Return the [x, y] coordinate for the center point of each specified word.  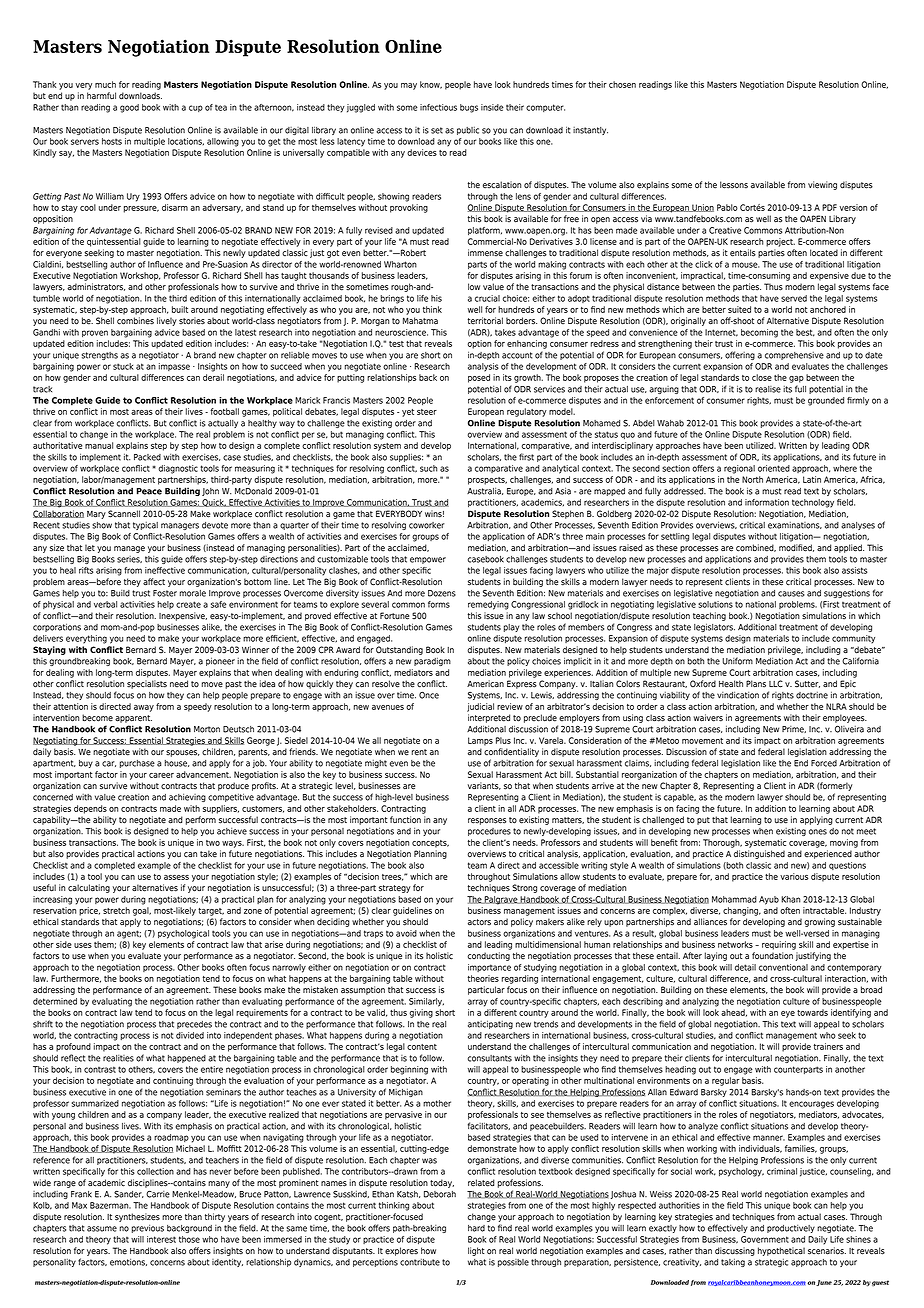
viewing [822, 185]
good [129, 108]
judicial [480, 707]
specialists [147, 684]
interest [161, 1239]
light [476, 1251]
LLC [776, 684]
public [468, 131]
